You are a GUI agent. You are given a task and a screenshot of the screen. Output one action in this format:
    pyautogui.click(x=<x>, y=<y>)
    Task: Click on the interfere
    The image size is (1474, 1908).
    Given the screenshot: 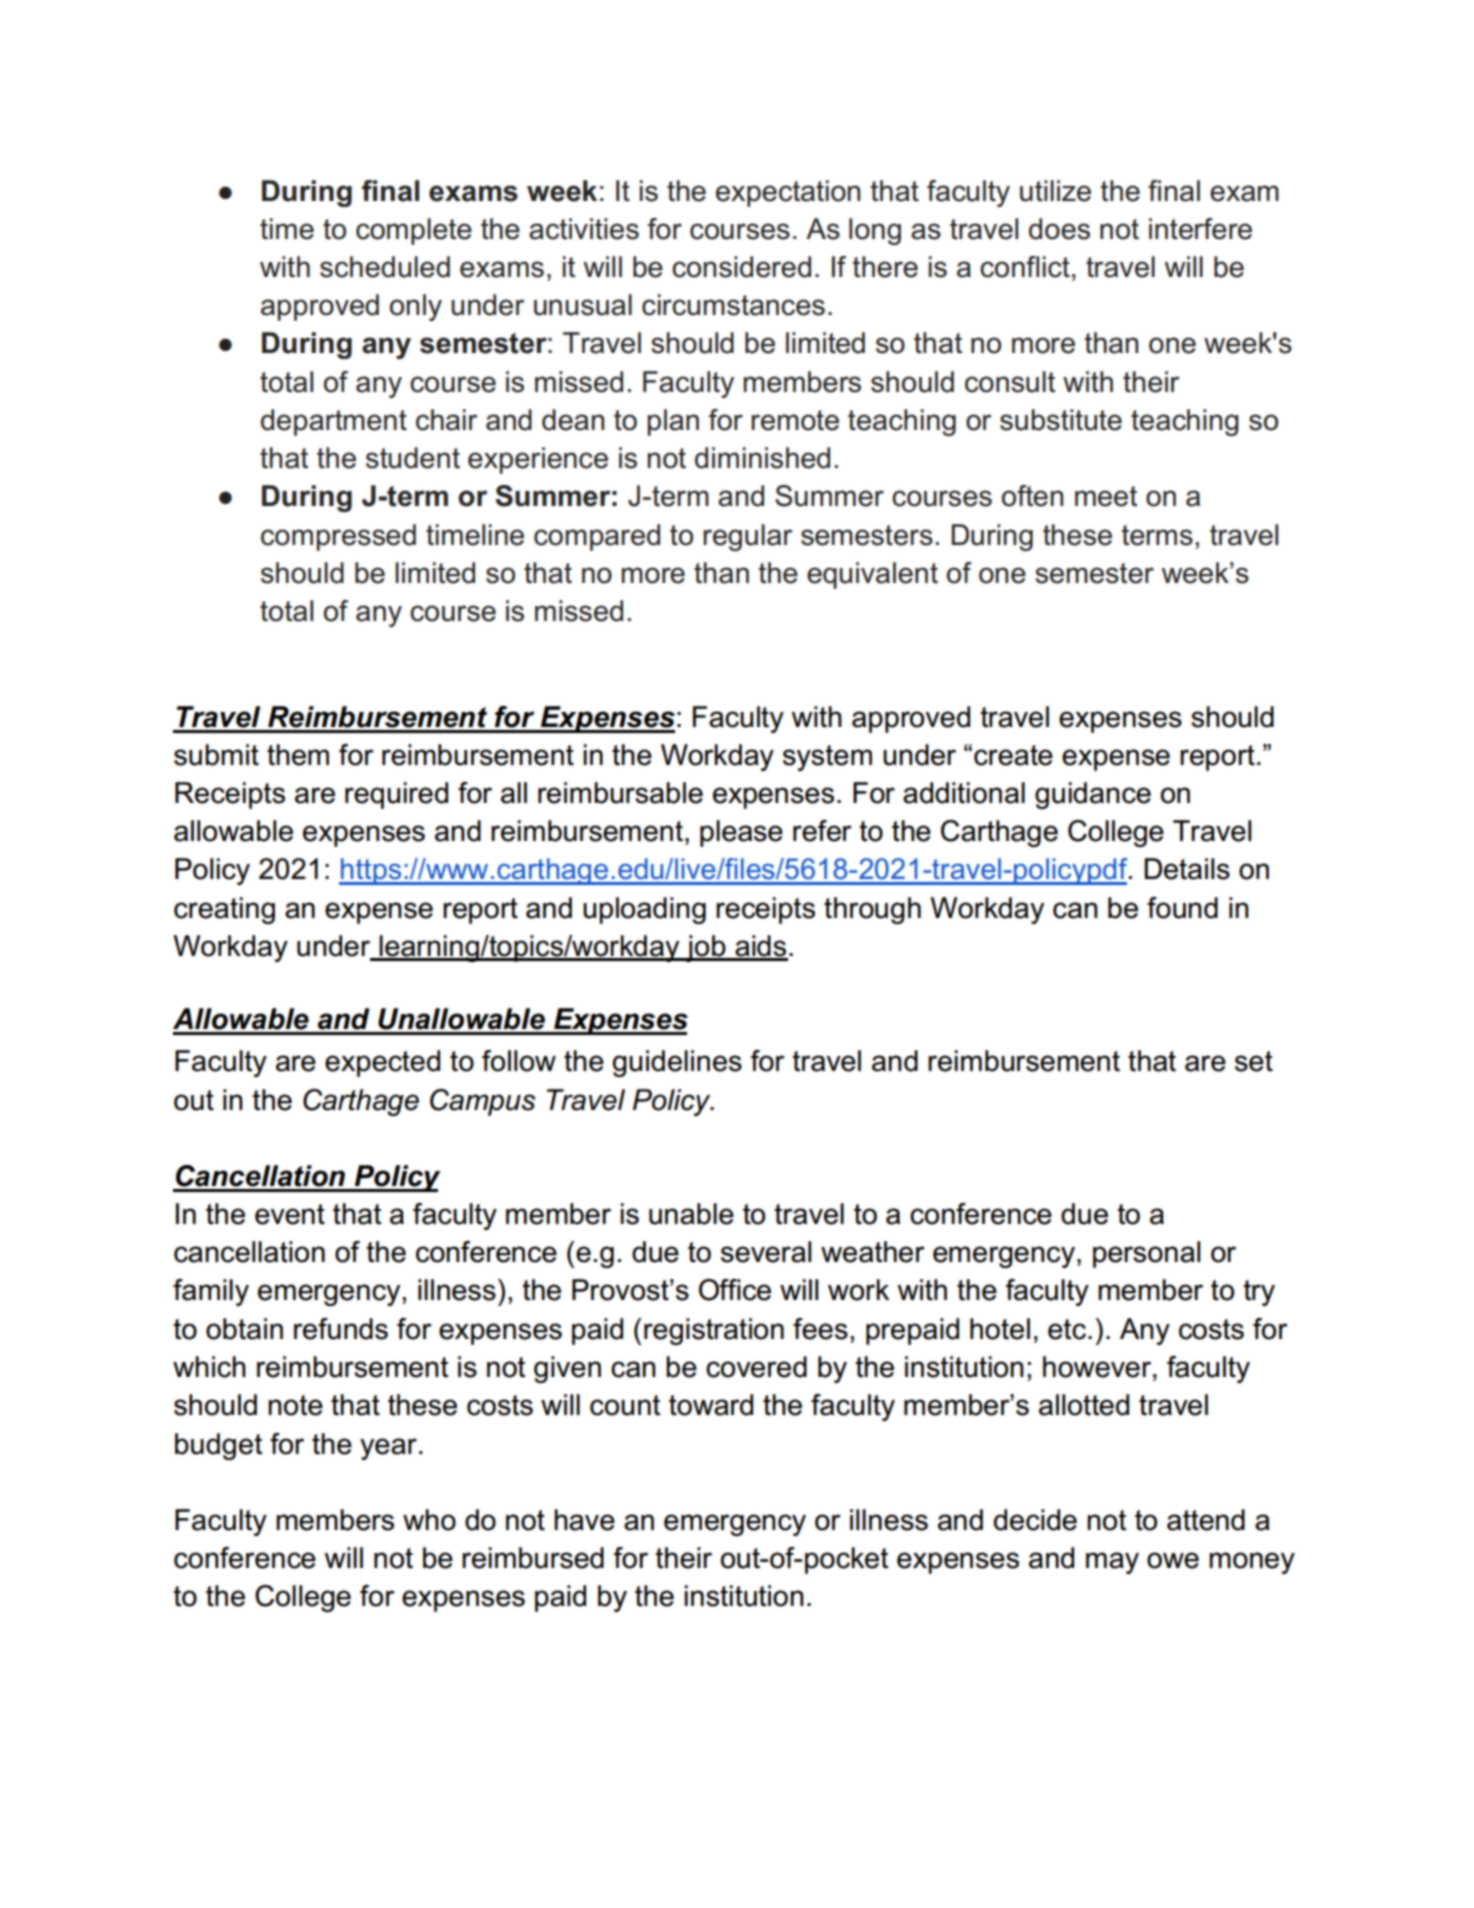 What is the action you would take?
    pyautogui.click(x=1200, y=229)
